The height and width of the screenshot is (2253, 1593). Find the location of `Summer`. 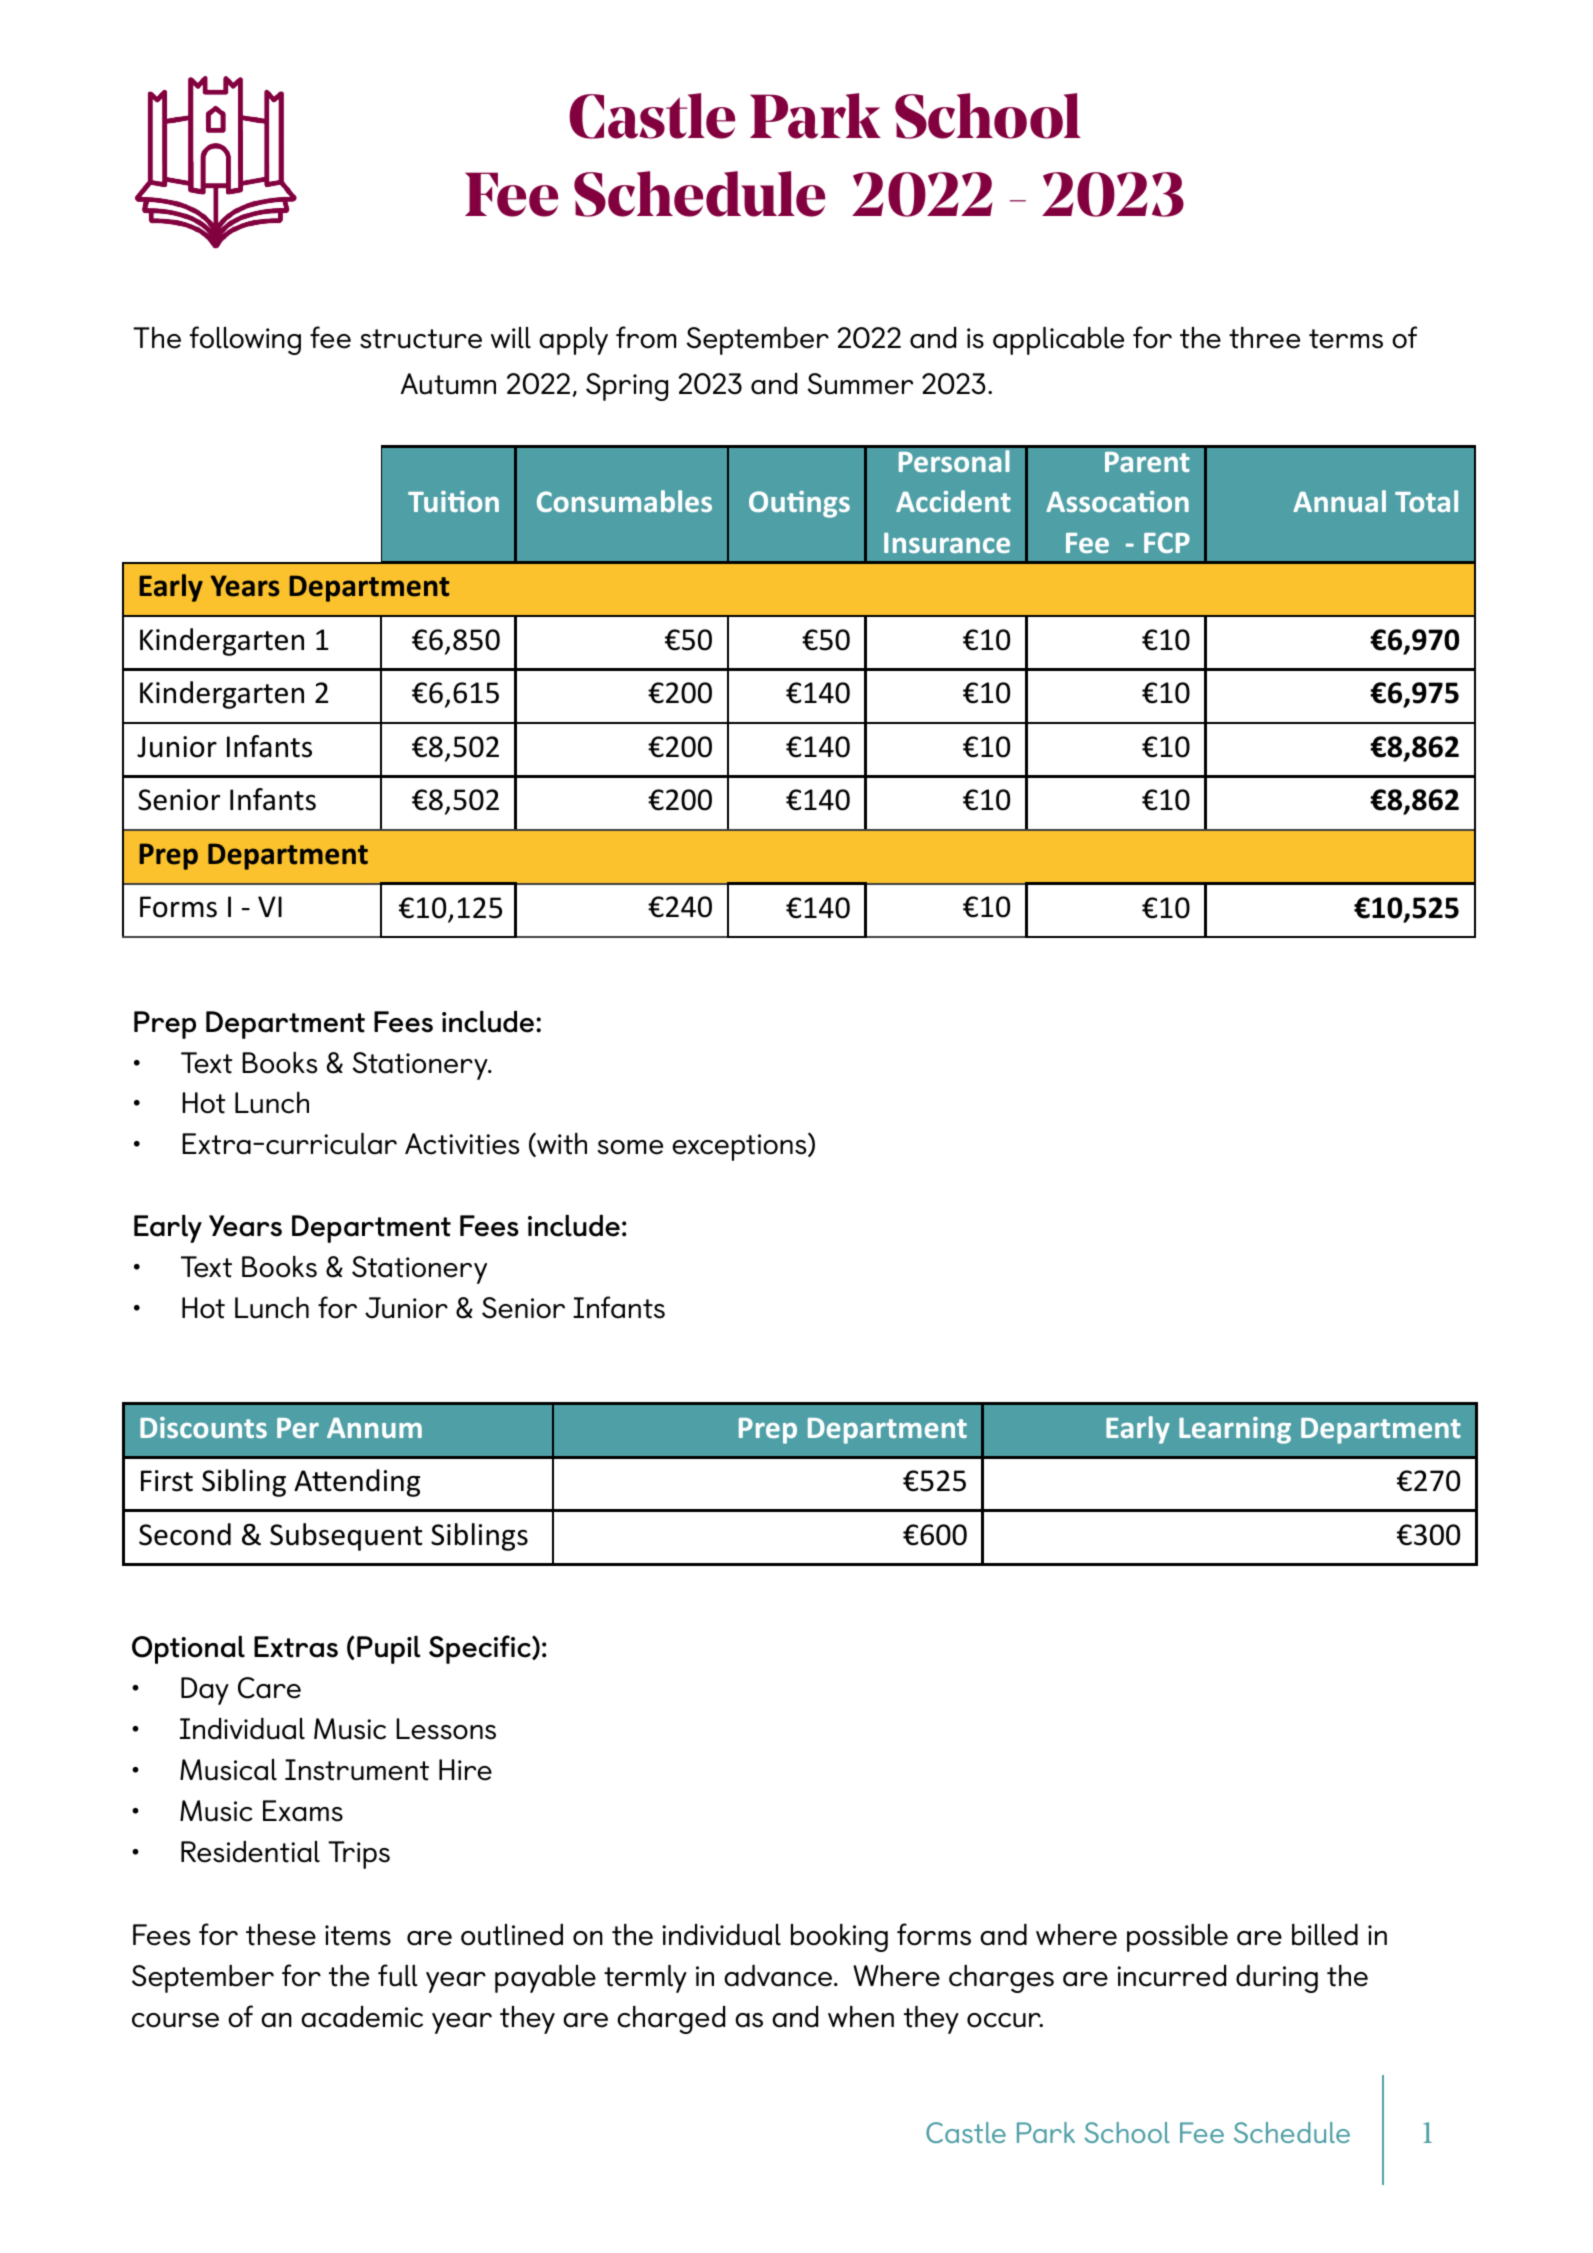

Summer is located at coordinates (860, 384).
